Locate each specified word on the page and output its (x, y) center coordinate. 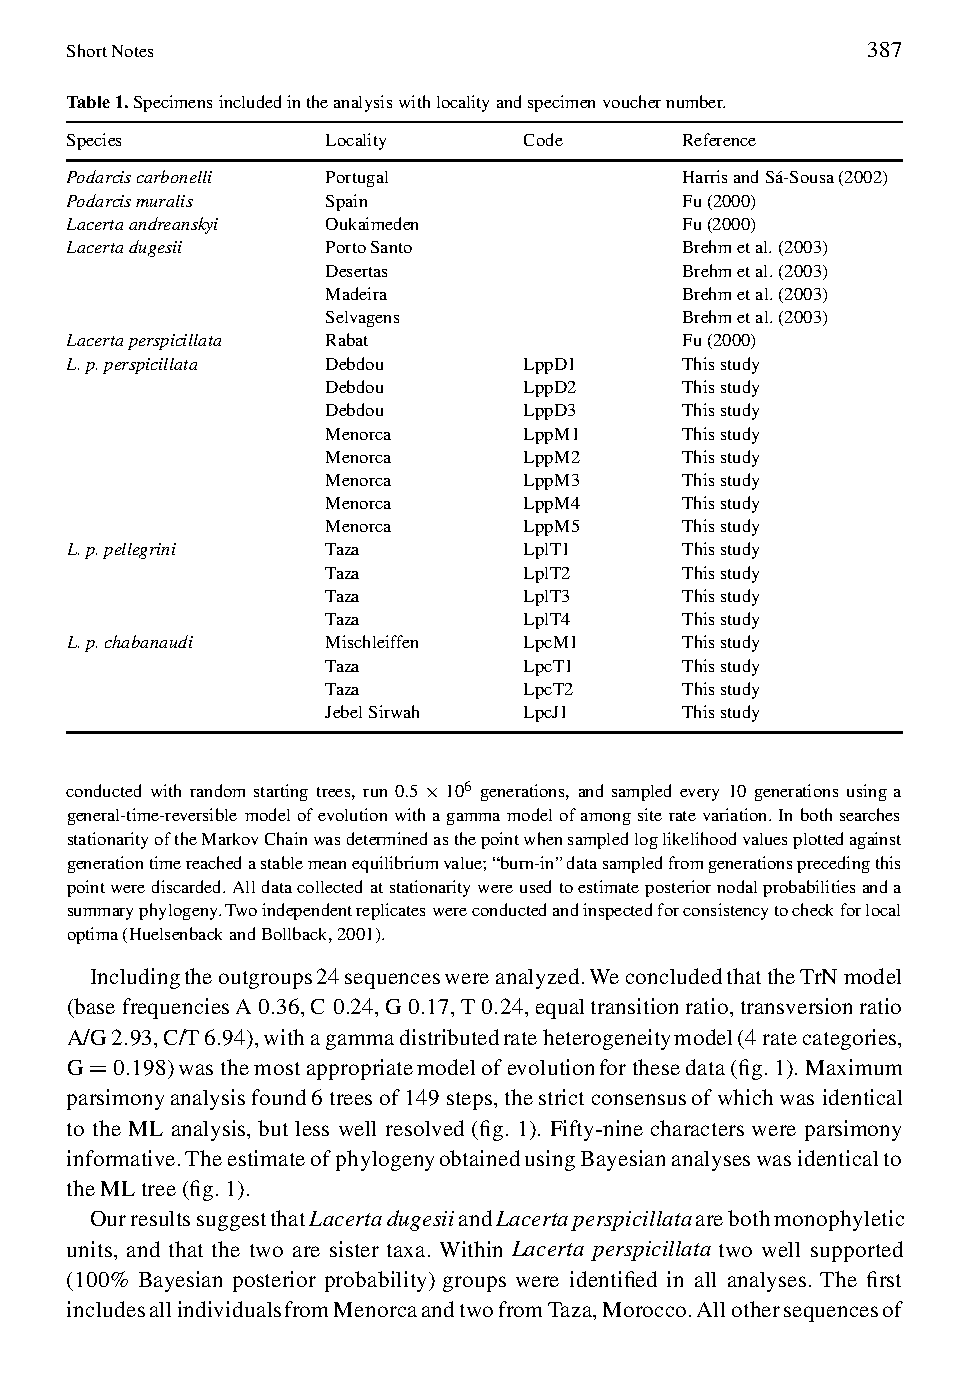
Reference (719, 139)
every (699, 795)
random (217, 790)
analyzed (537, 978)
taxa (408, 1250)
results (160, 1218)
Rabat (347, 339)
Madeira (356, 293)
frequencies (176, 1008)
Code (543, 139)
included (250, 101)
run (375, 793)
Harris (705, 176)
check (812, 909)
